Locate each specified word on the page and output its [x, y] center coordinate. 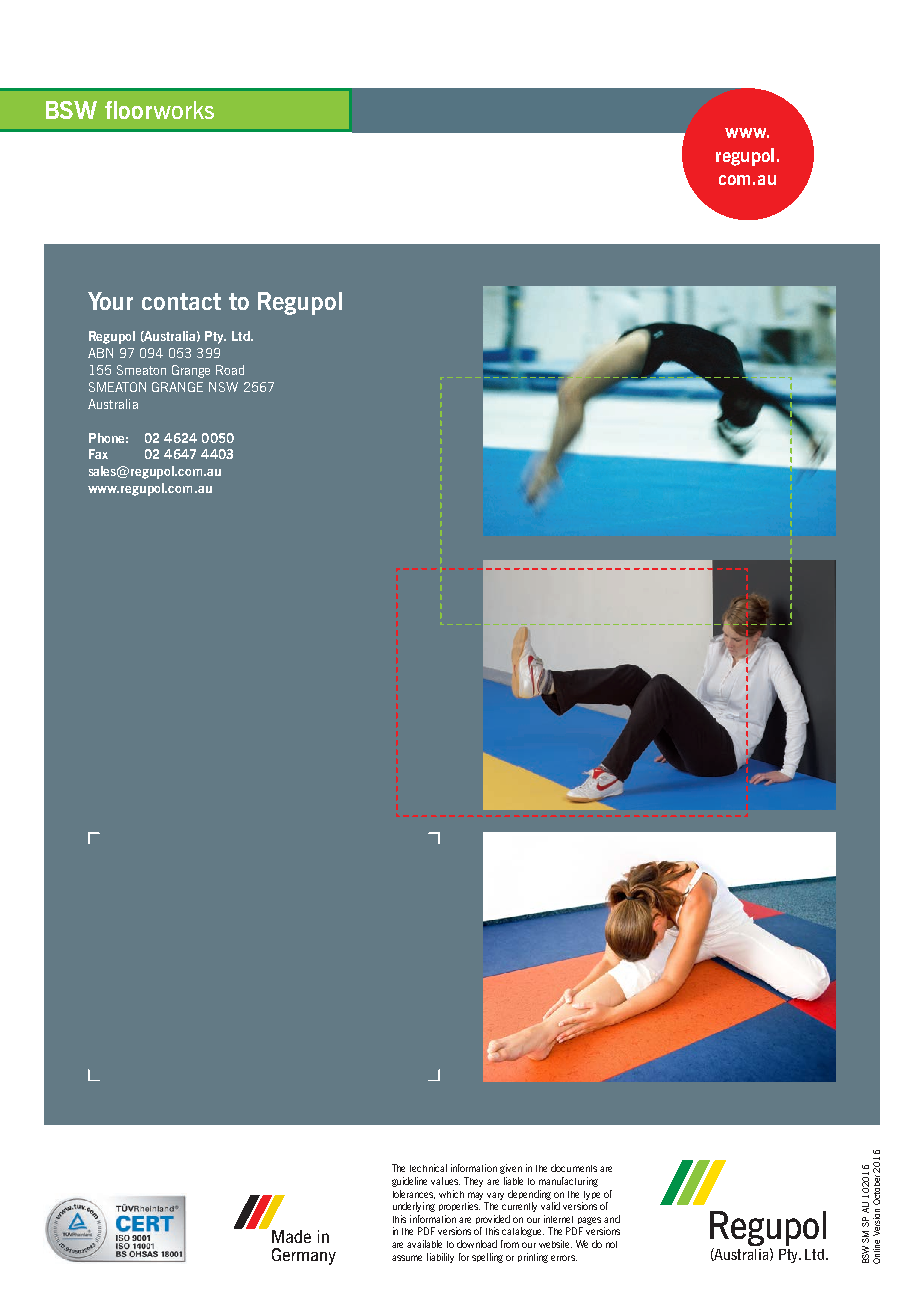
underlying [414, 1207]
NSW [223, 387]
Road [230, 370]
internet [558, 1219]
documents [574, 1168]
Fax [98, 454]
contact [181, 301]
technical [428, 1168]
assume [407, 1258]
